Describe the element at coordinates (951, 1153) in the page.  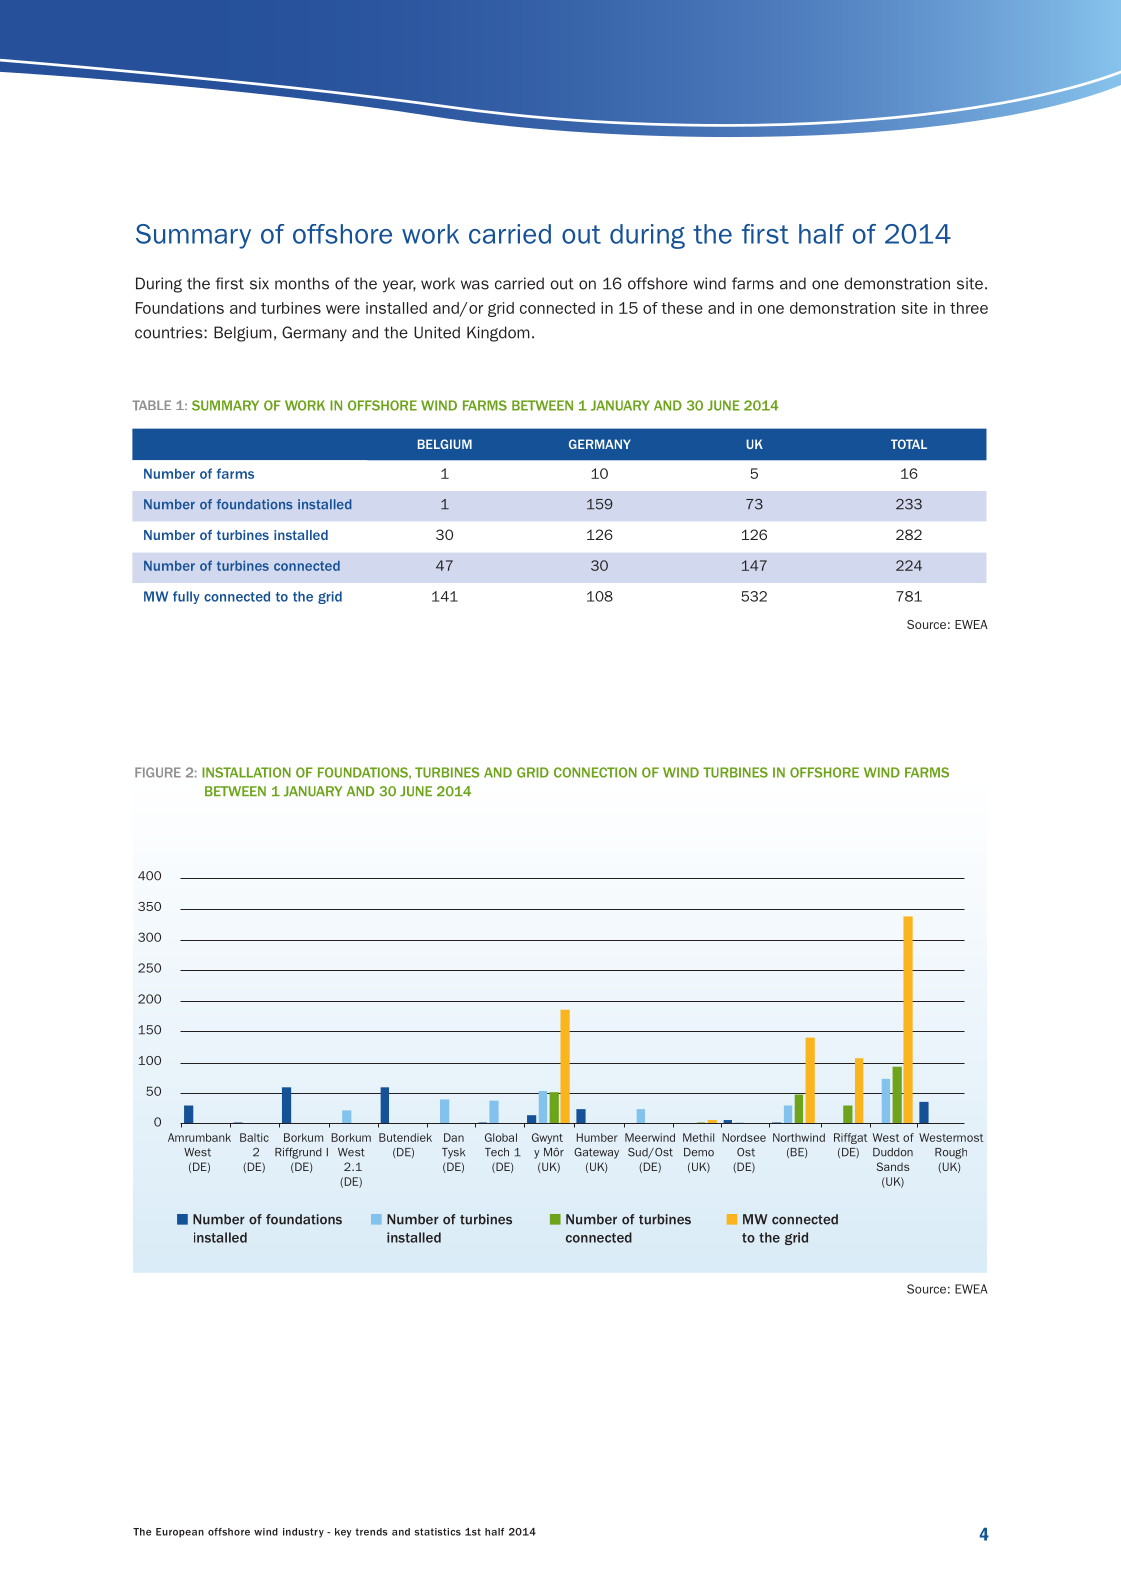
I see `Rough` at that location.
